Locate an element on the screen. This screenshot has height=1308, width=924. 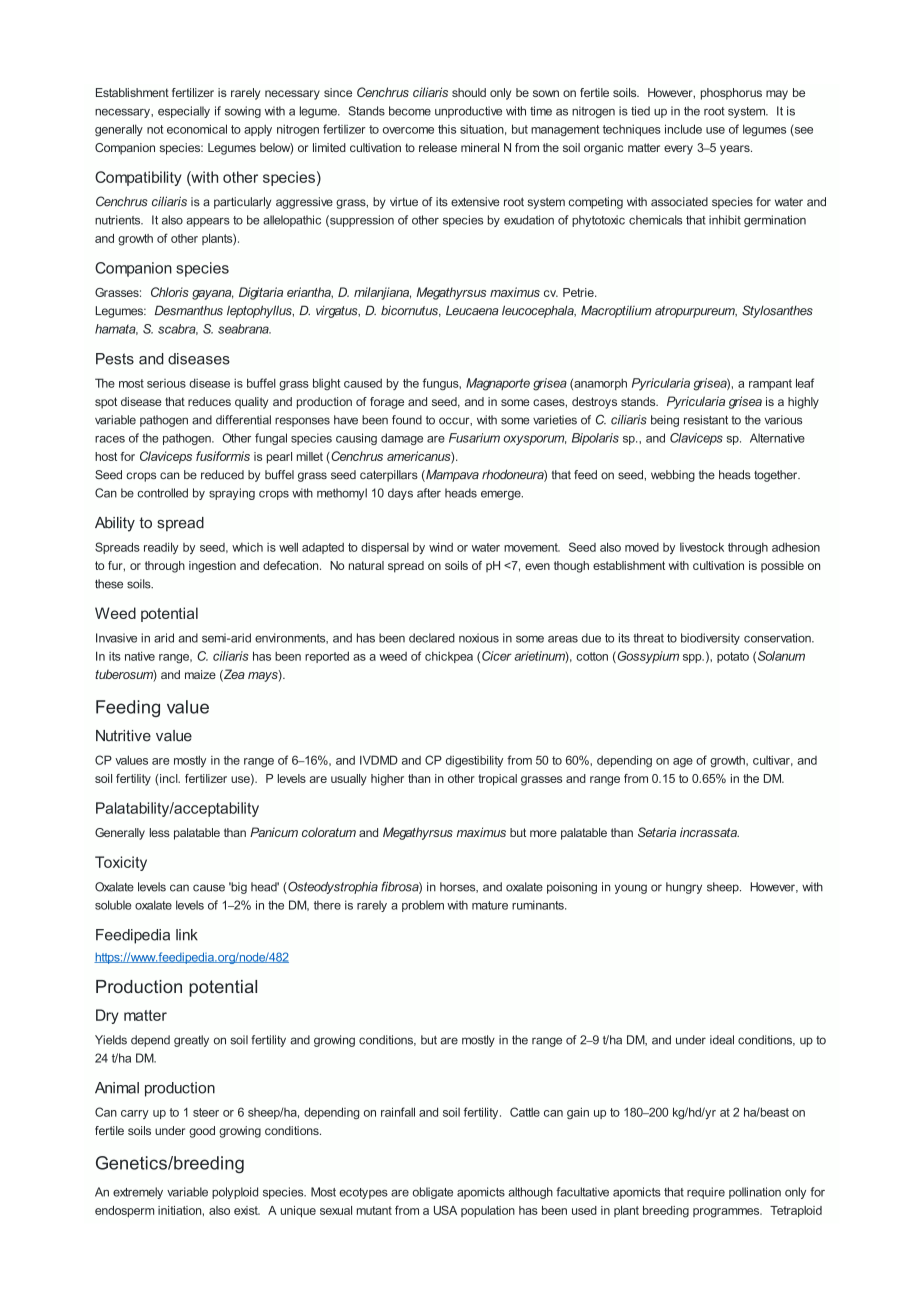
serious is located at coordinates (166, 383).
